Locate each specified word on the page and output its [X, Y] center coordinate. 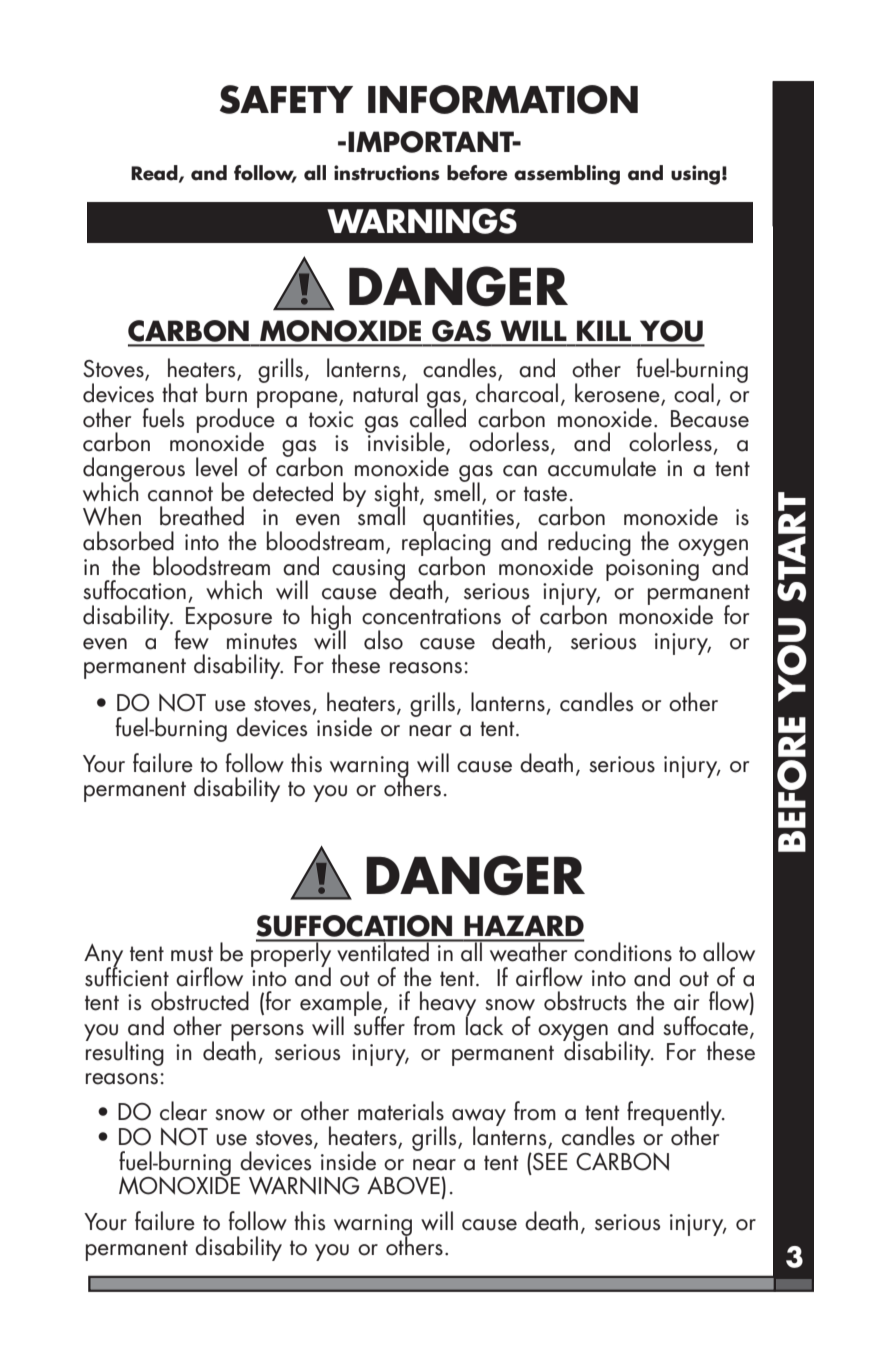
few [192, 638]
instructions [387, 173]
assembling [567, 175]
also [383, 640]
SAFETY [286, 99]
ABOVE [404, 1186]
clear [183, 1111]
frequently [675, 1115]
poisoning [652, 570]
